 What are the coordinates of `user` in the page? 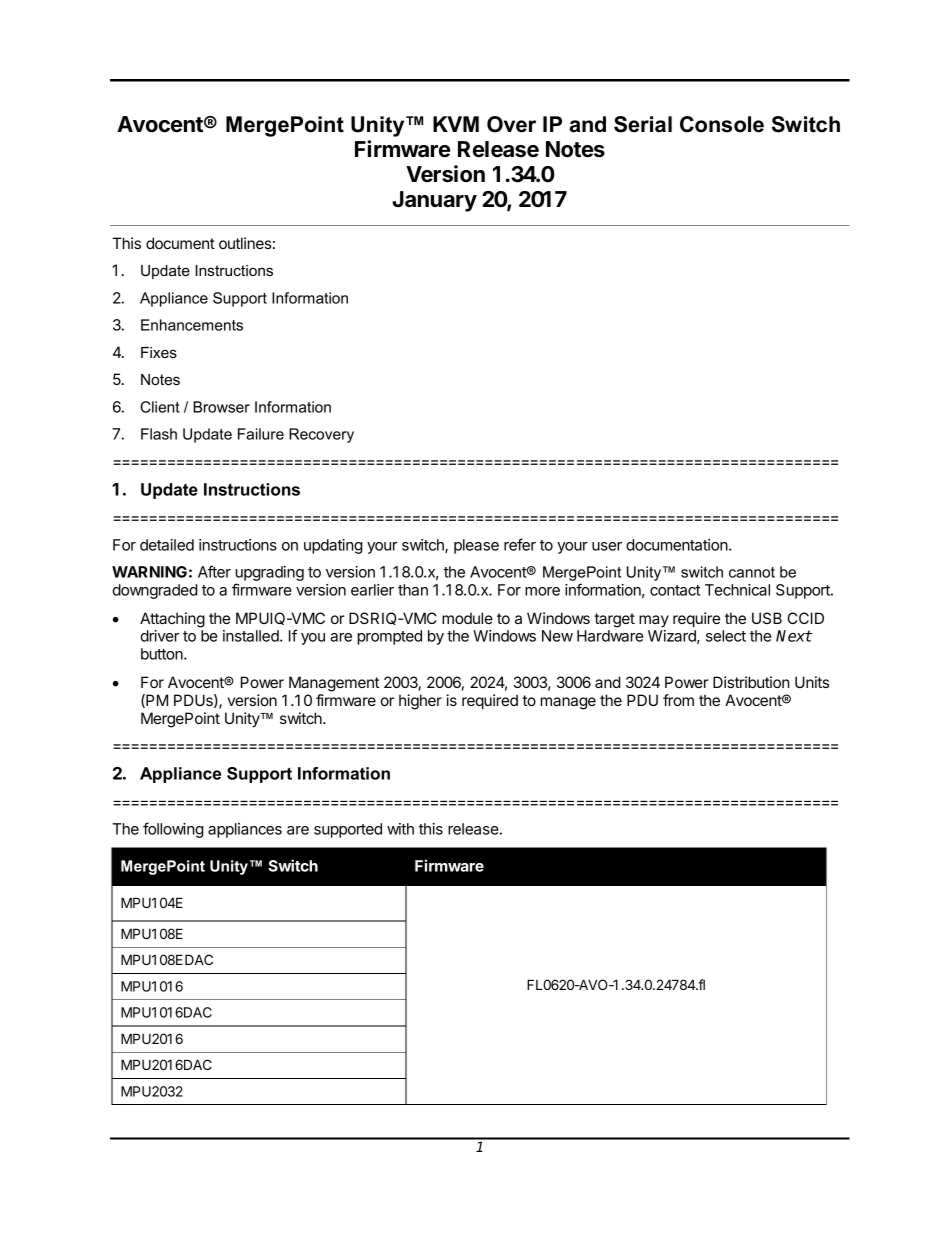 It's located at (607, 546).
